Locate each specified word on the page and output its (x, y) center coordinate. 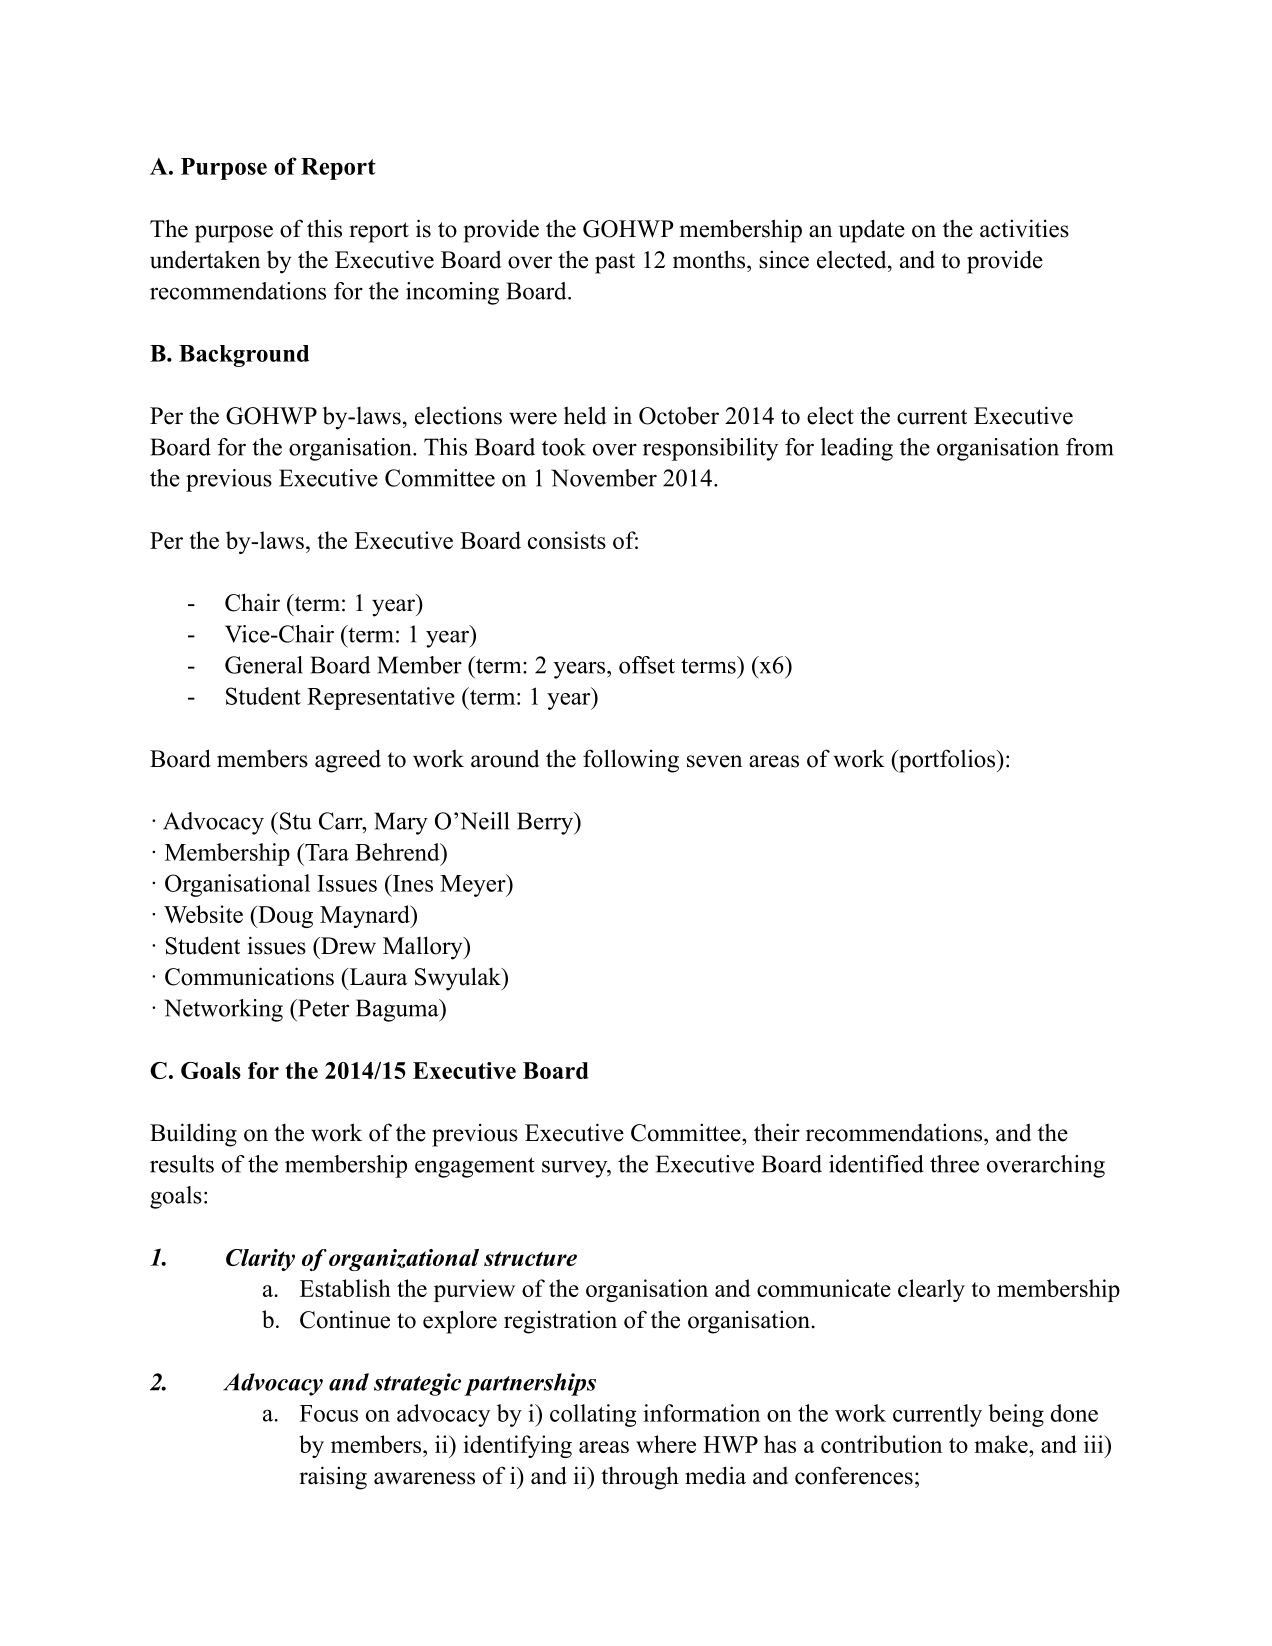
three (954, 1164)
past (615, 263)
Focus (329, 1413)
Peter (322, 1008)
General (264, 665)
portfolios (947, 761)
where (666, 1444)
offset (647, 665)
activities (1024, 228)
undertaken (205, 259)
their (777, 1132)
